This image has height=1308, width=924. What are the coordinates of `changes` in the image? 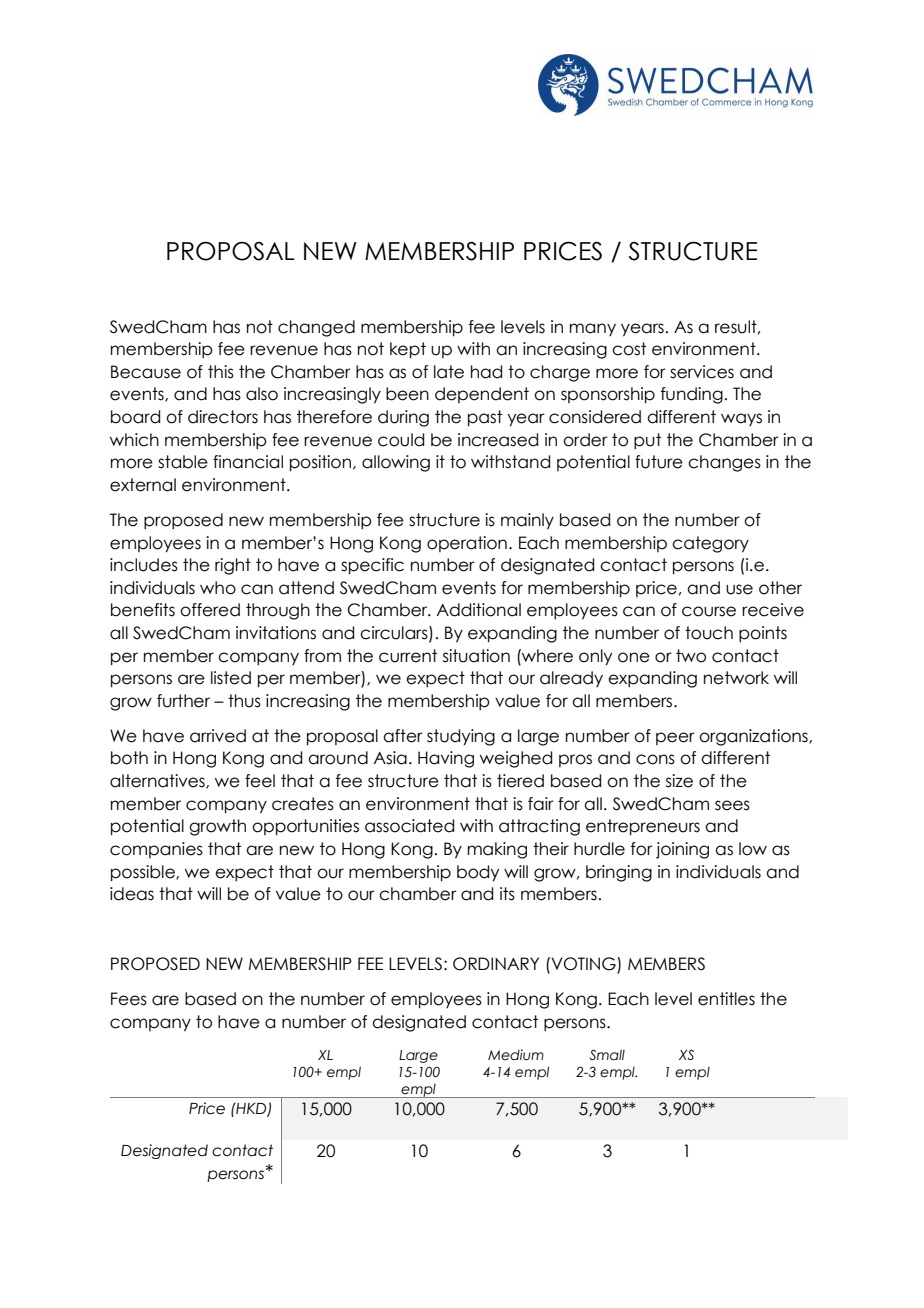 It's located at (724, 463).
